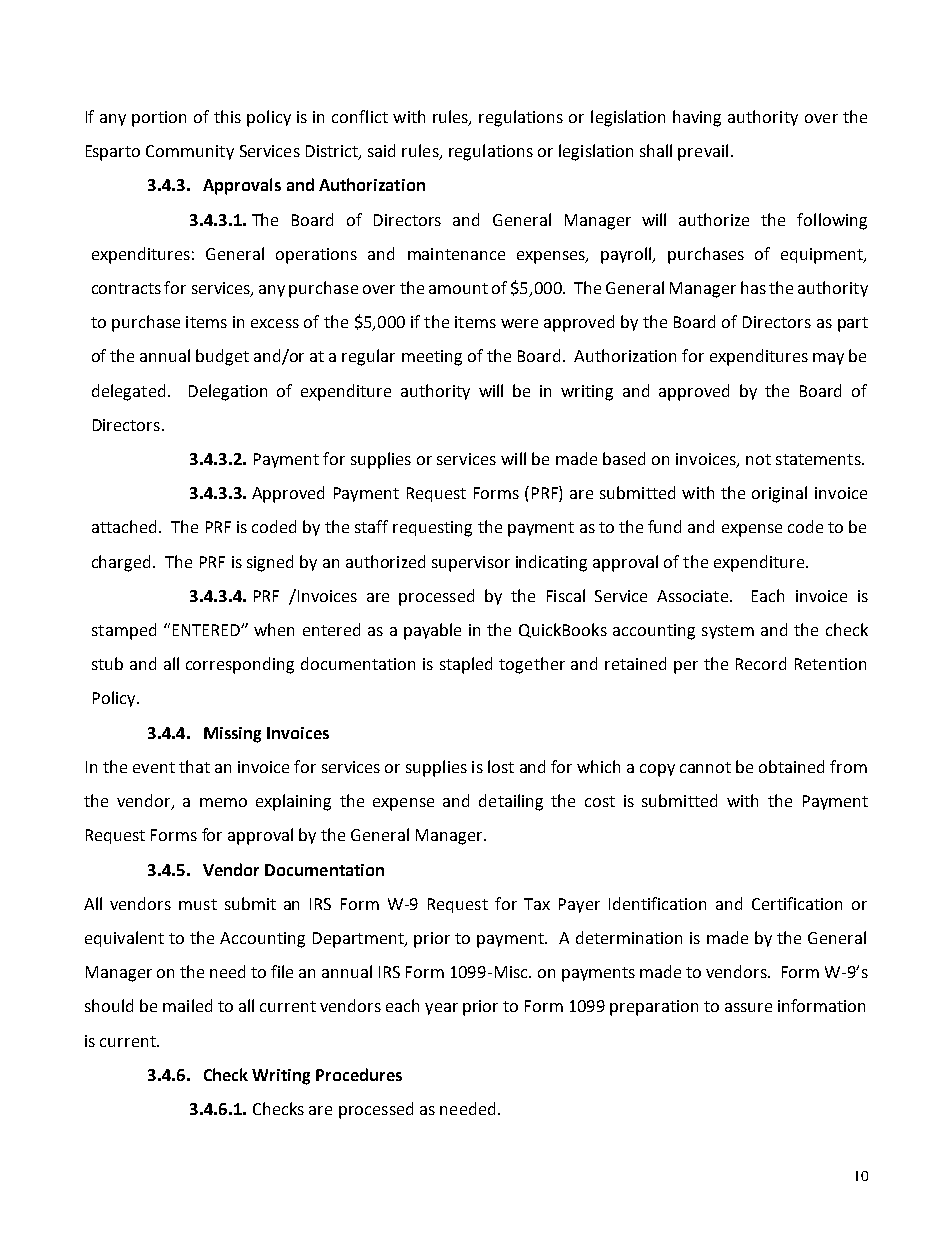 The width and height of the image is (952, 1233). I want to click on lost, so click(501, 766).
